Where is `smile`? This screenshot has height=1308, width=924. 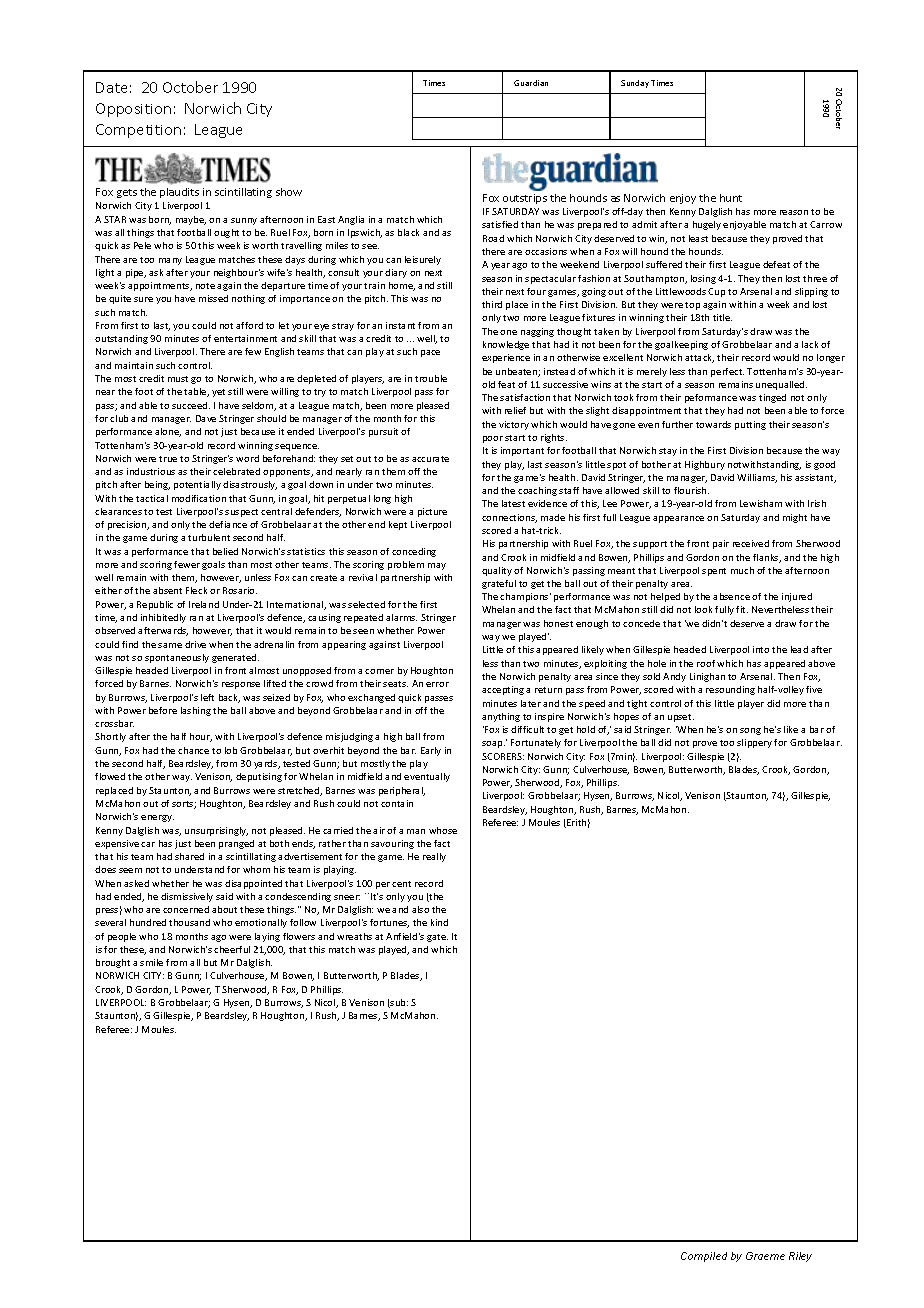 smile is located at coordinates (151, 962).
